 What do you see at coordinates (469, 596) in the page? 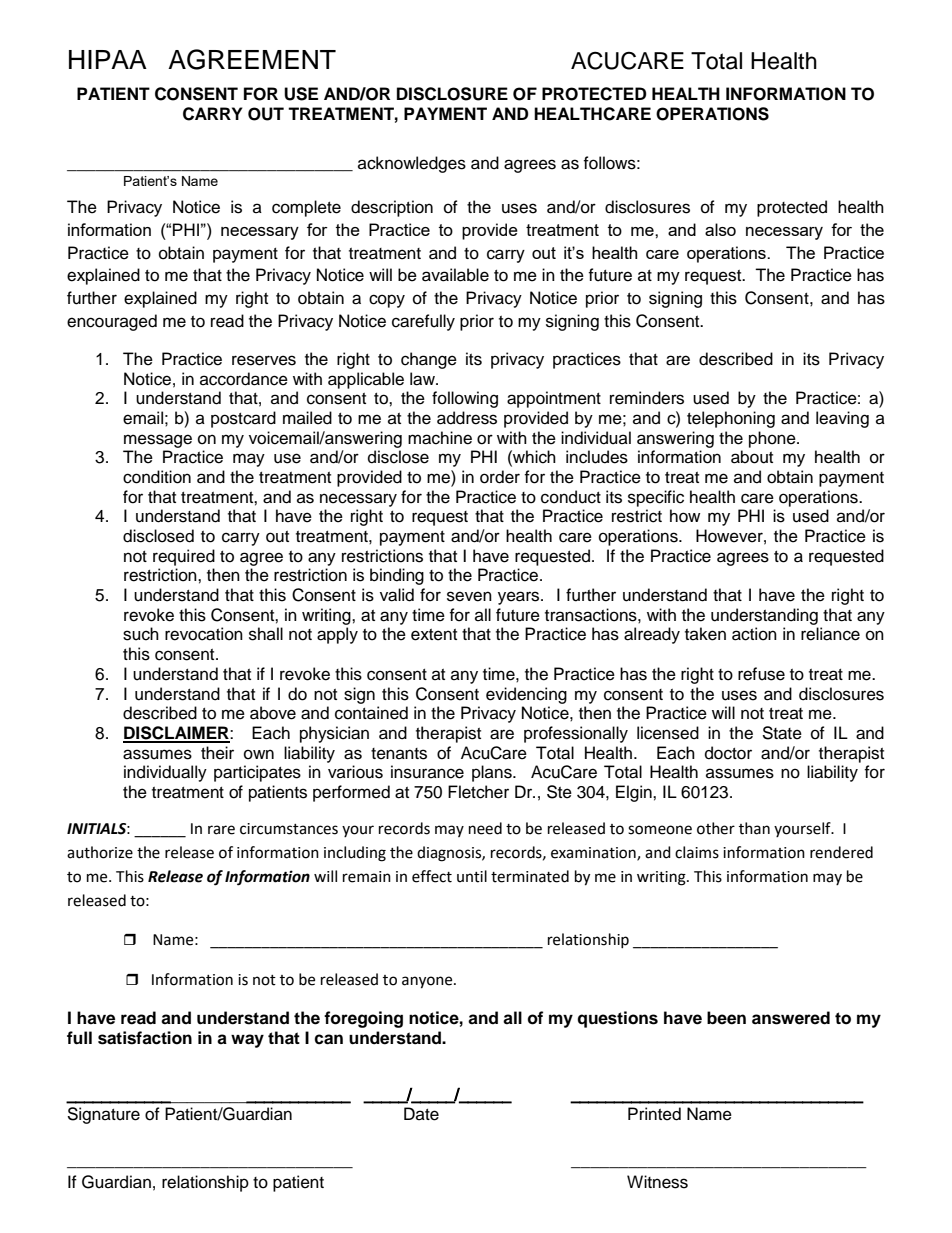
I see `seven` at bounding box center [469, 596].
